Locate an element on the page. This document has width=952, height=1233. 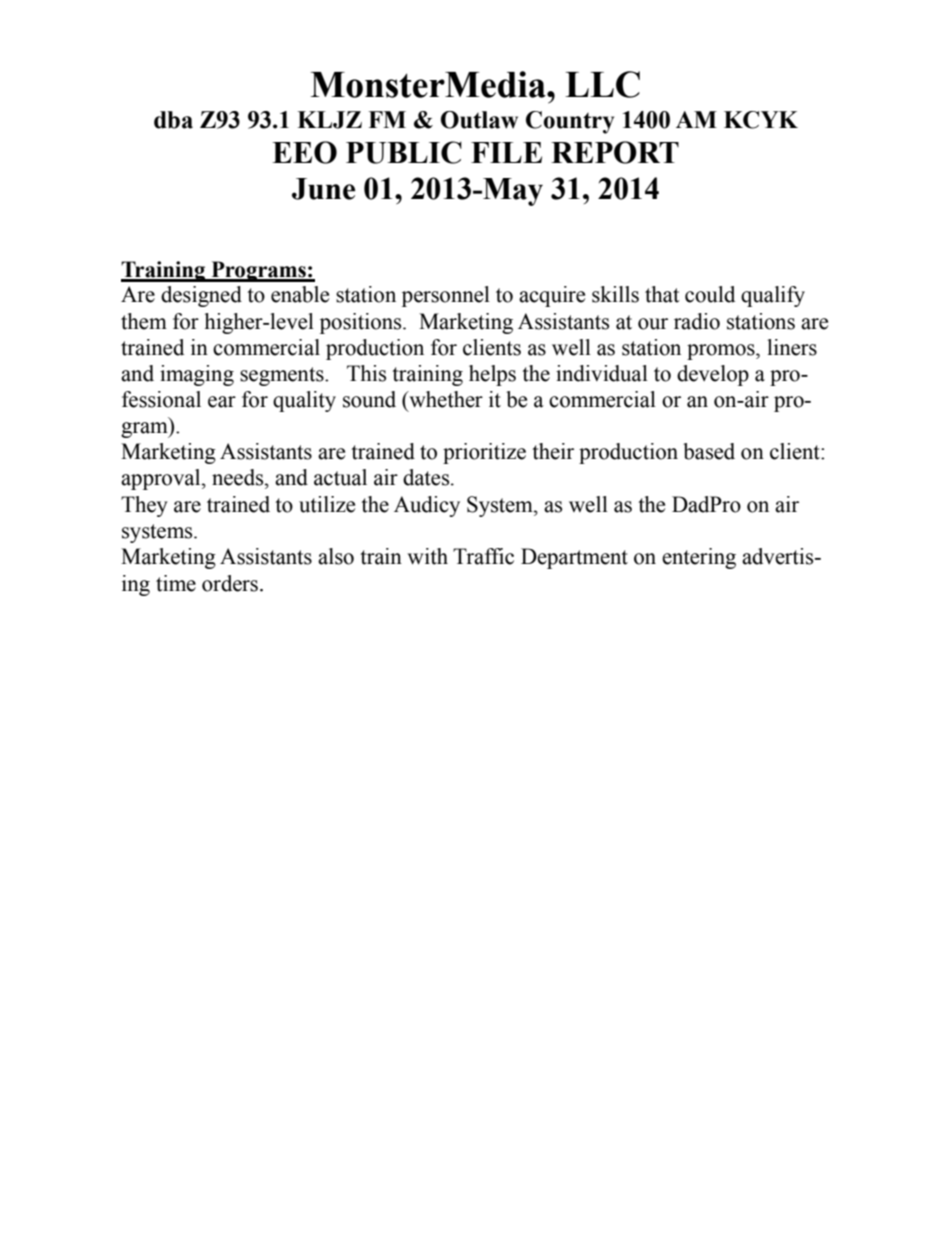
radio is located at coordinates (697, 321).
